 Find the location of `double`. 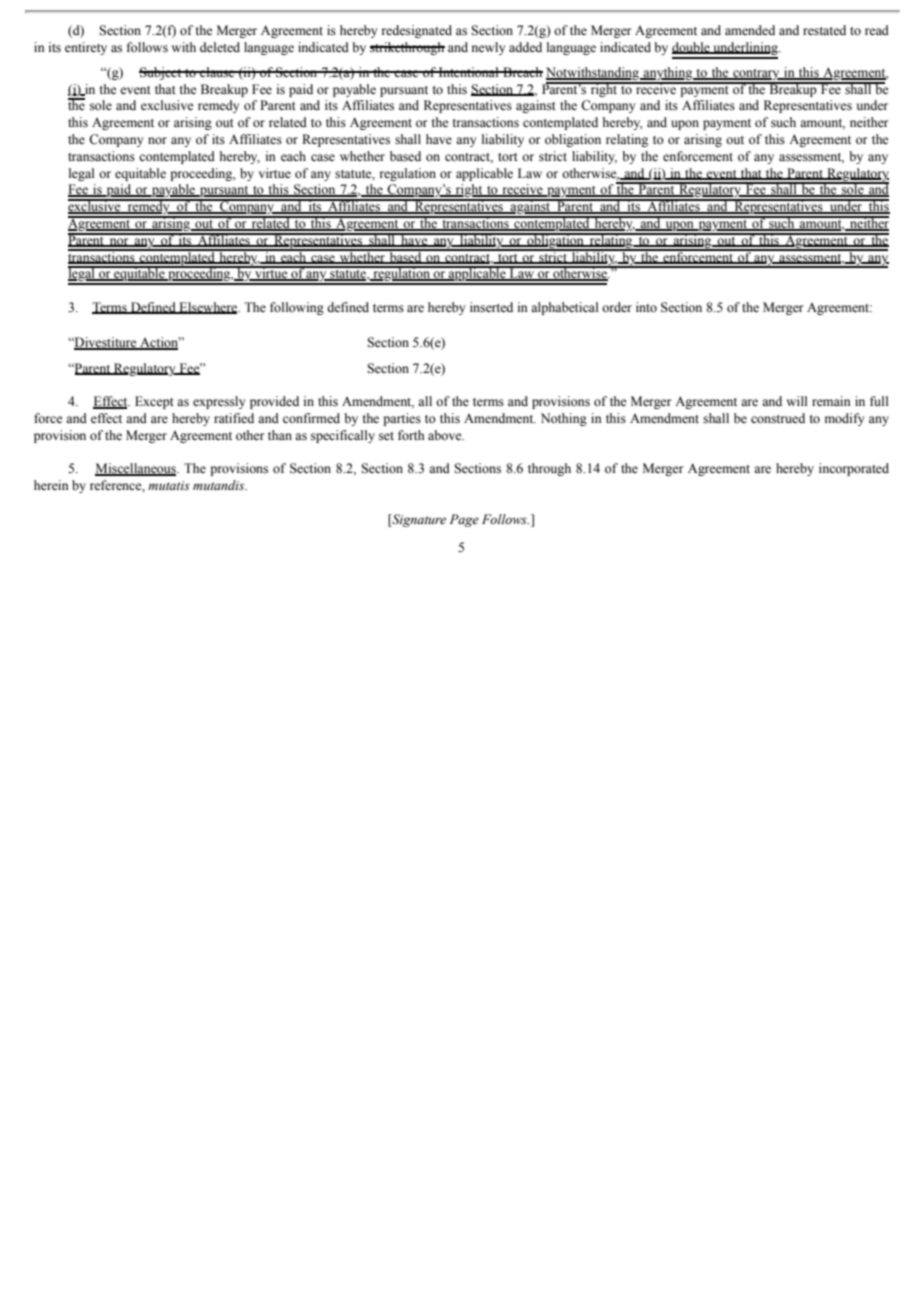

double is located at coordinates (692, 48).
